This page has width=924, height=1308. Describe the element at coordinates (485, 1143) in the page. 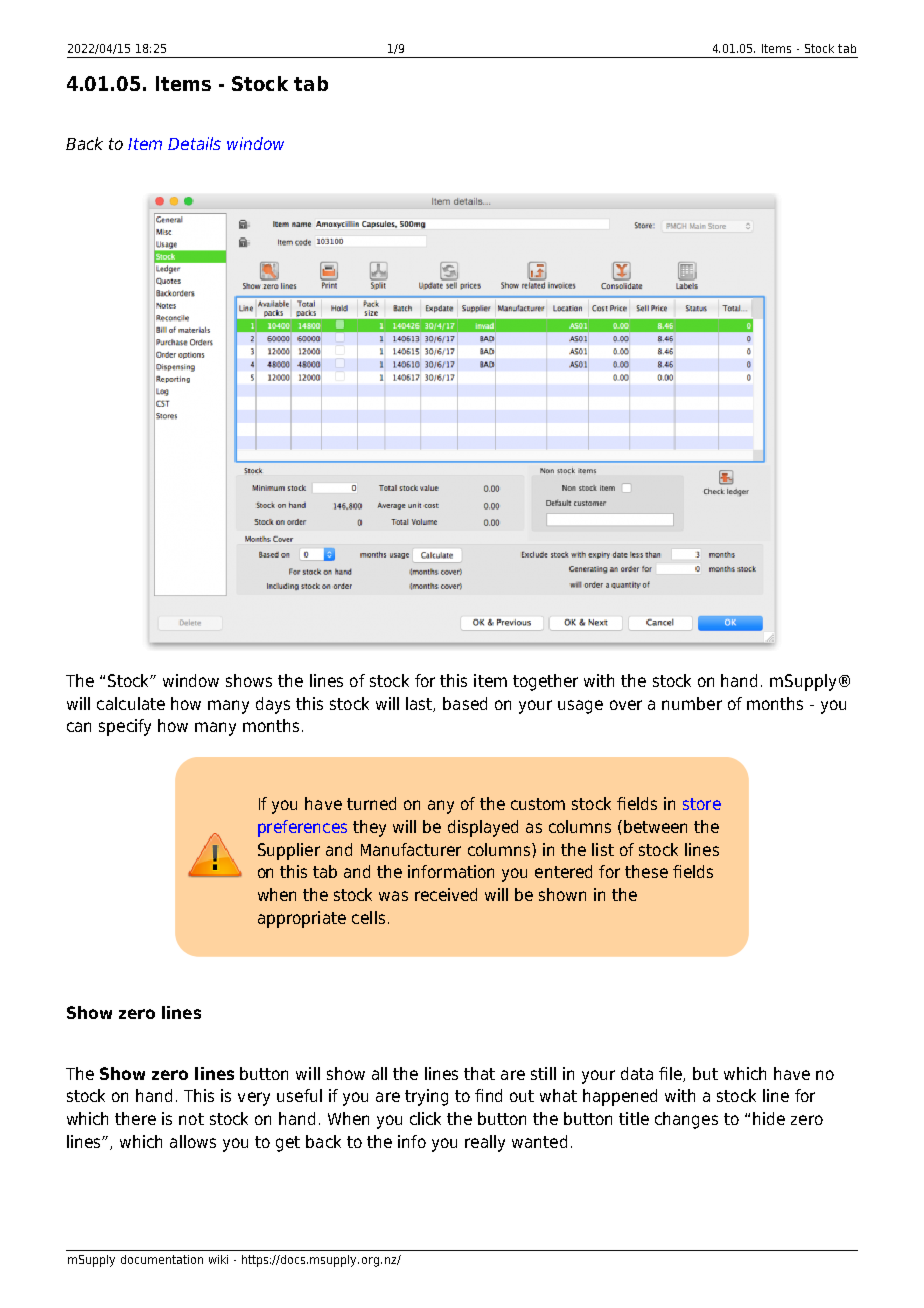

I see `really` at that location.
